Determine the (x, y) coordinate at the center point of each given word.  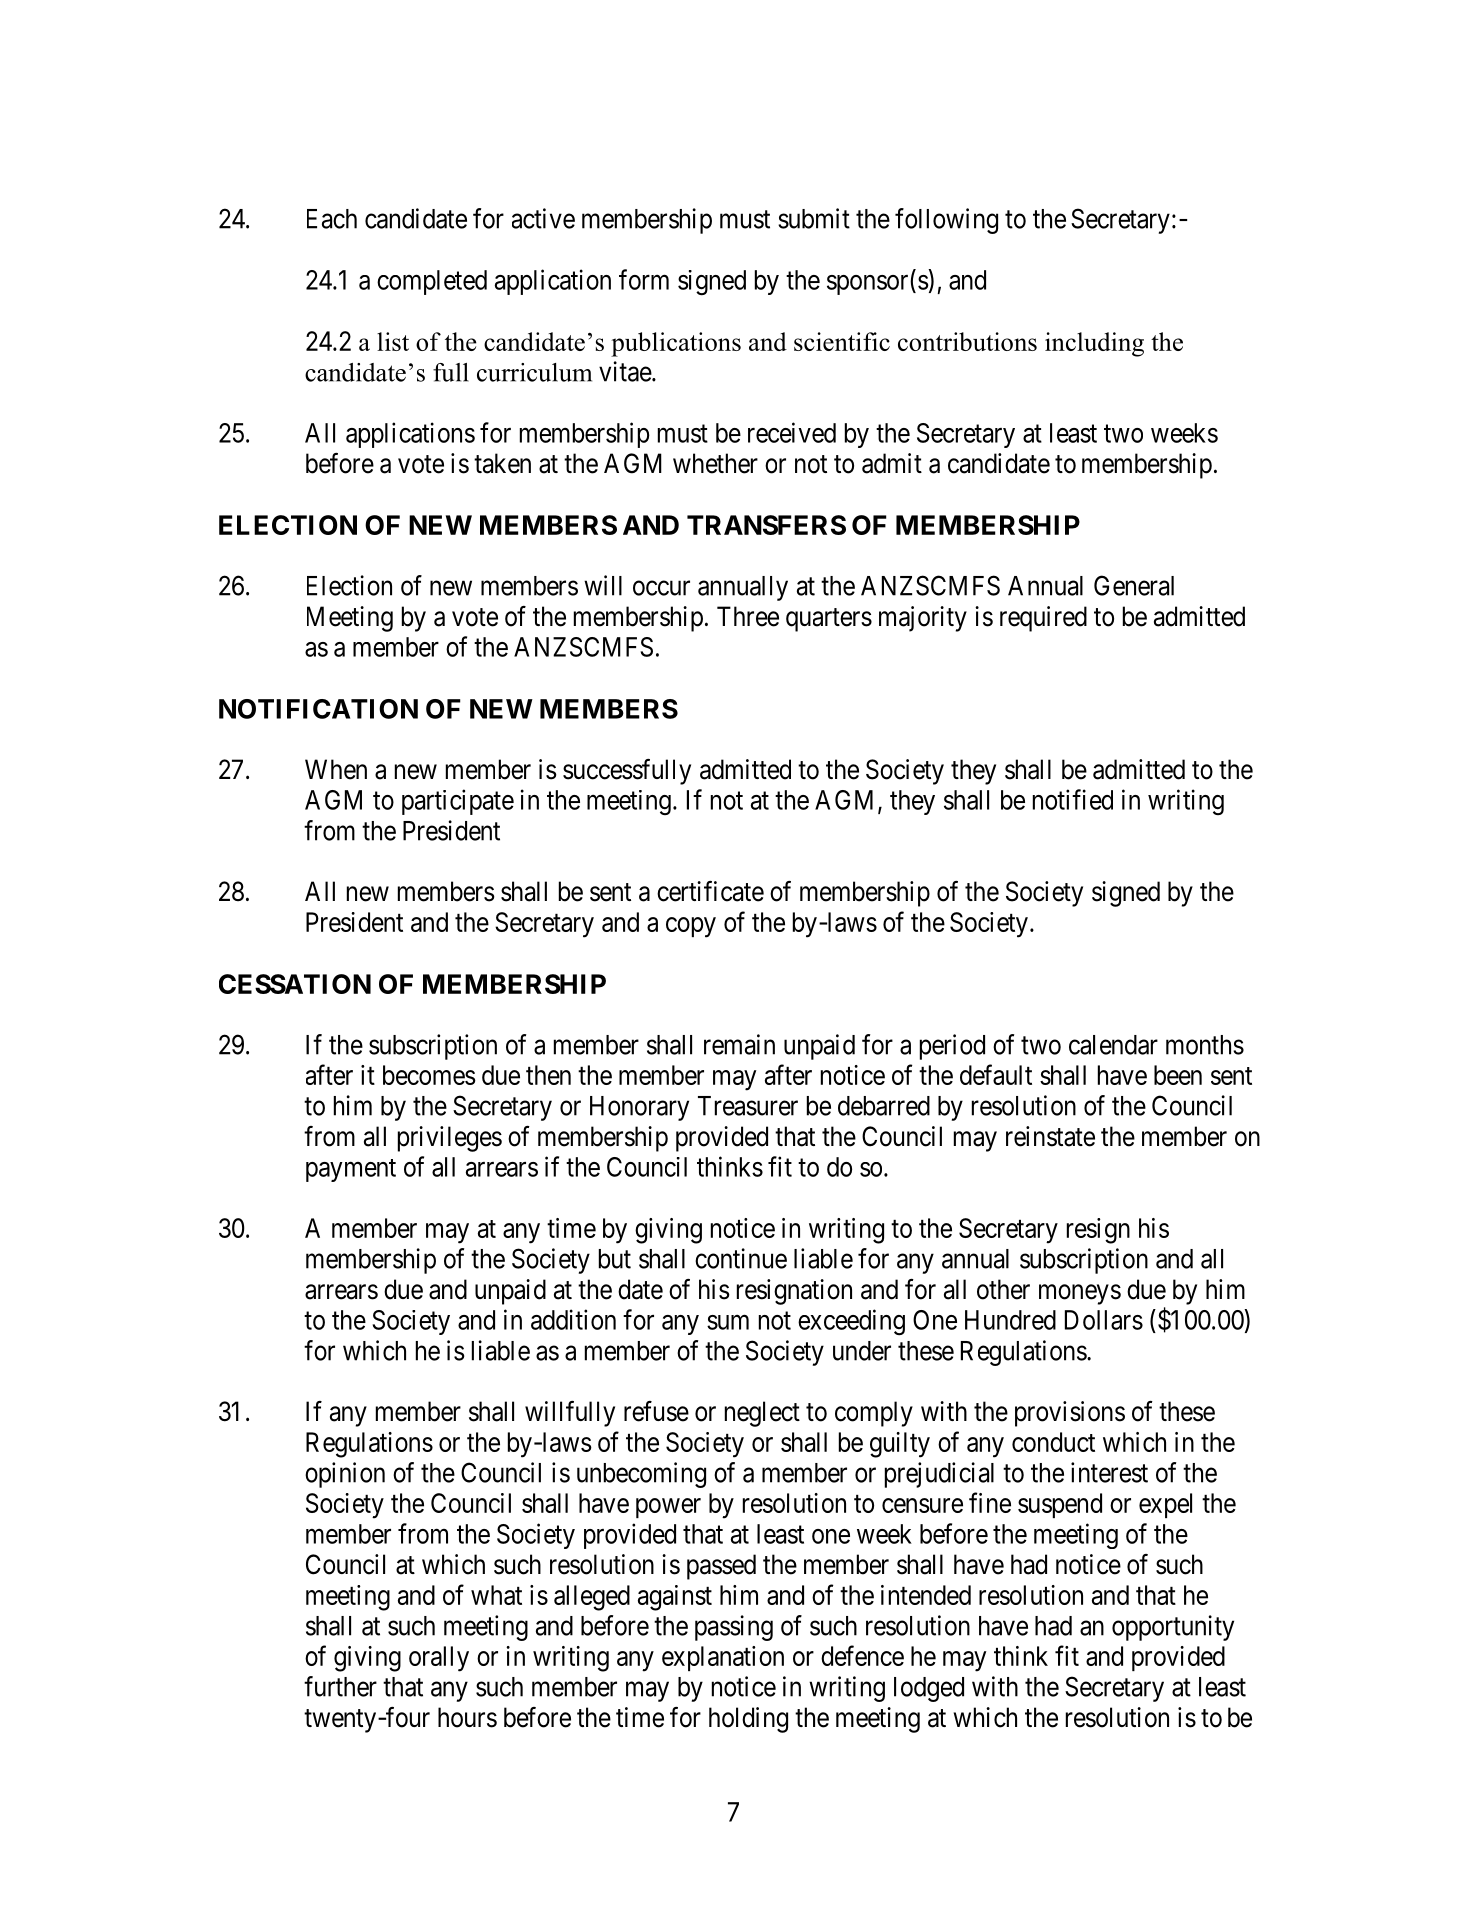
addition (573, 1319)
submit (814, 218)
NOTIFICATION (318, 709)
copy (691, 927)
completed (432, 282)
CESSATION (295, 984)
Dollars (1104, 1320)
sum (728, 1322)
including (1094, 344)
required (1043, 619)
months (1205, 1045)
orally (439, 1659)
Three (748, 616)
